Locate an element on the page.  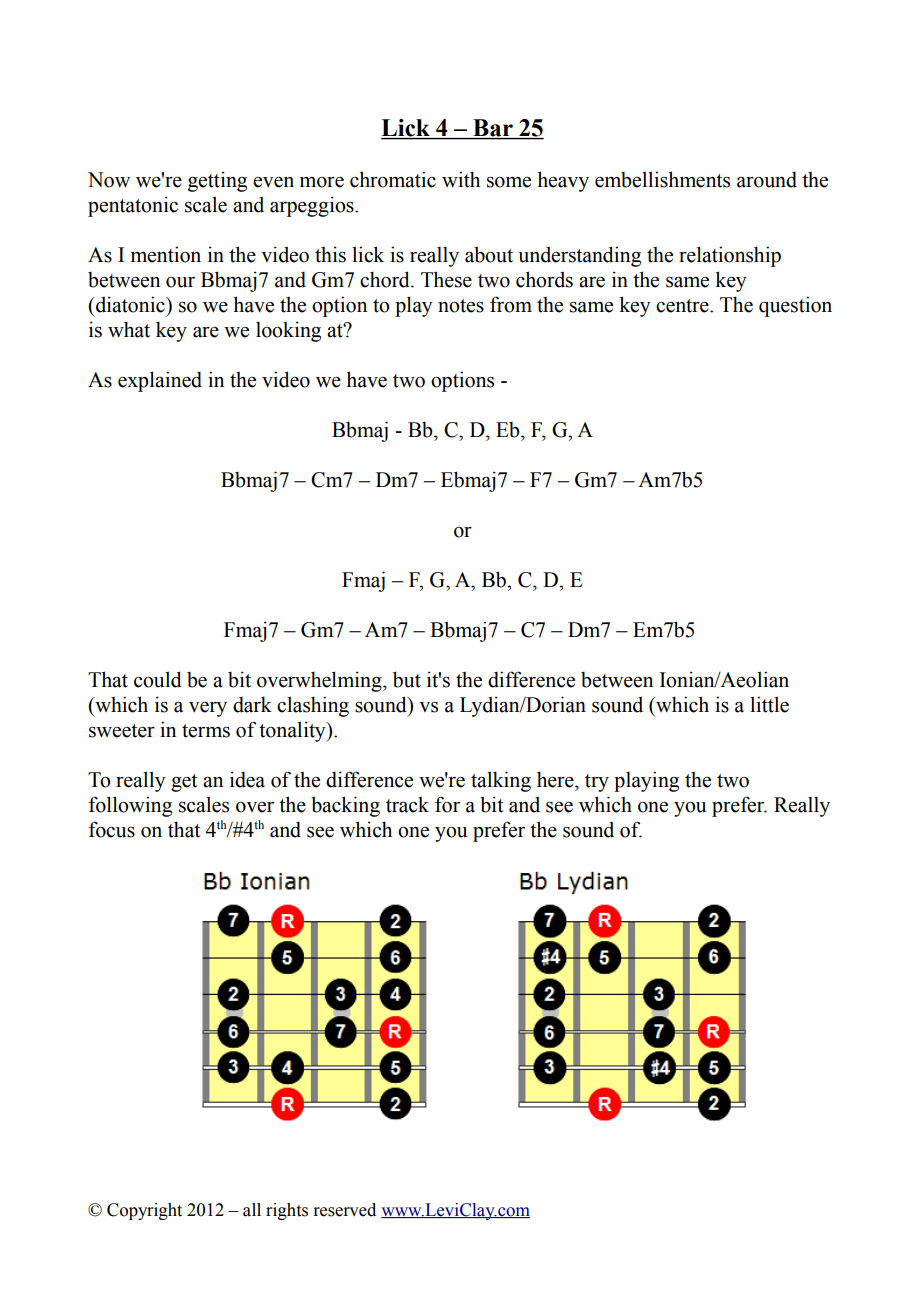
getting is located at coordinates (217, 181).
